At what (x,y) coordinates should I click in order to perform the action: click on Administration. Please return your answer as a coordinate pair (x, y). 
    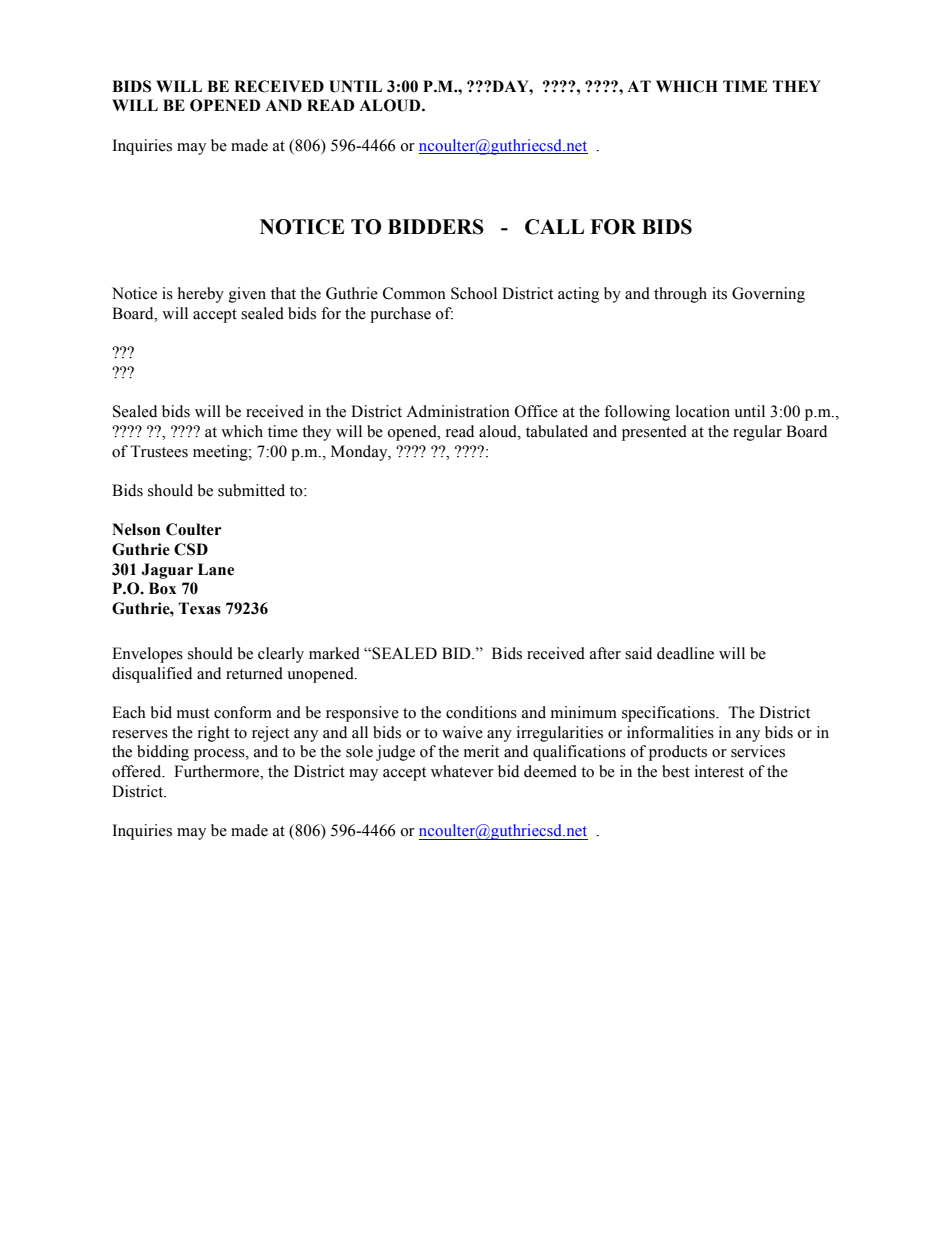
    Looking at the image, I should click on (458, 411).
